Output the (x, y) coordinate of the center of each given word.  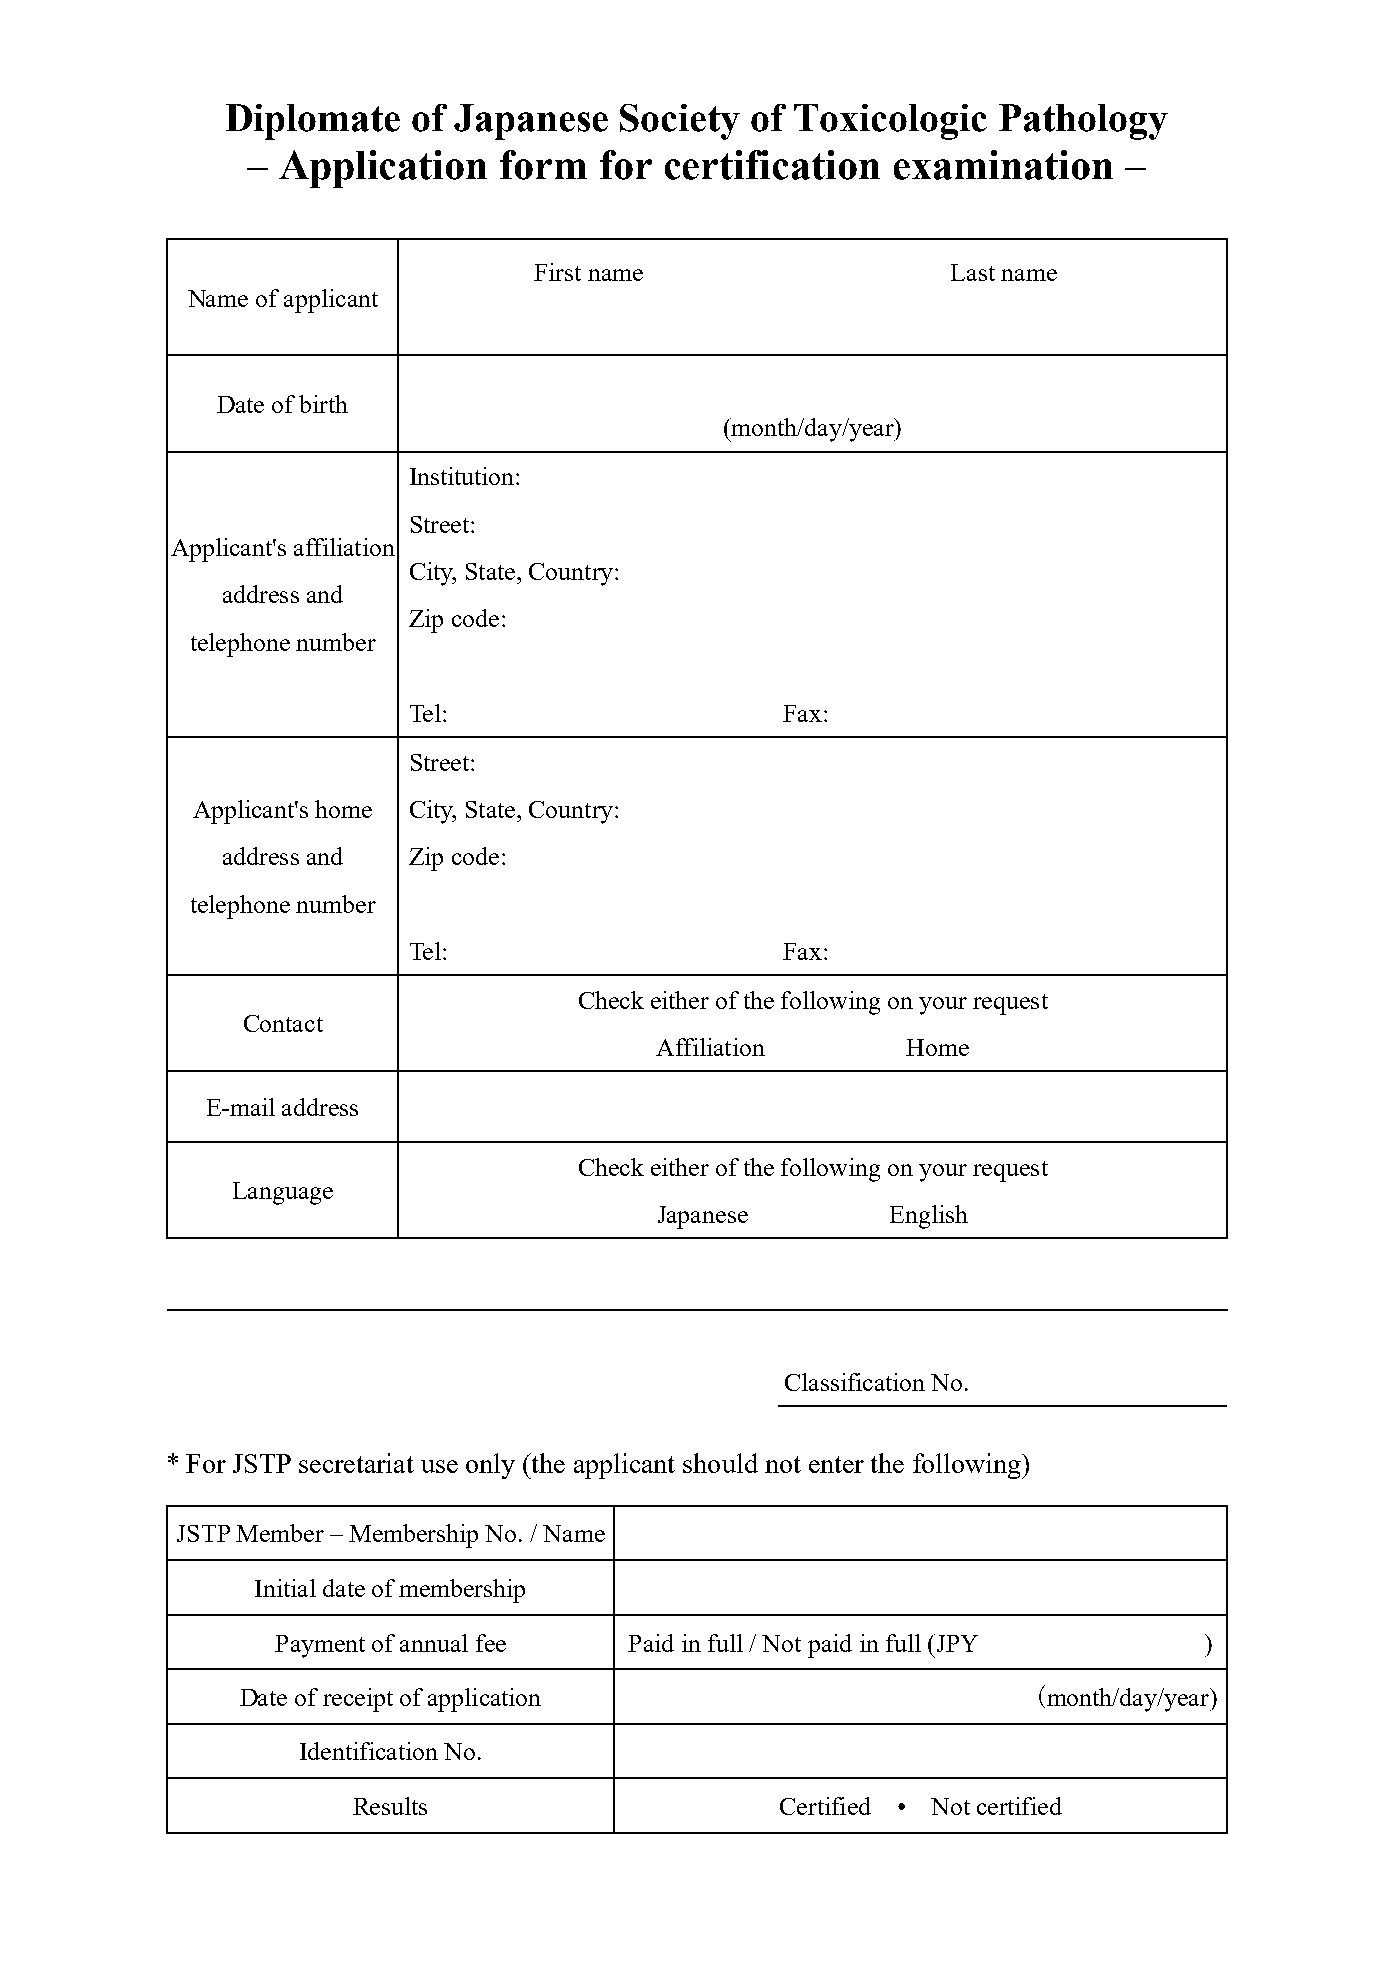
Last (973, 272)
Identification (369, 1751)
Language (283, 1193)
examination (1003, 165)
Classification (855, 1382)
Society (680, 122)
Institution (463, 476)
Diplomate (313, 122)
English (929, 1217)
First (557, 272)
